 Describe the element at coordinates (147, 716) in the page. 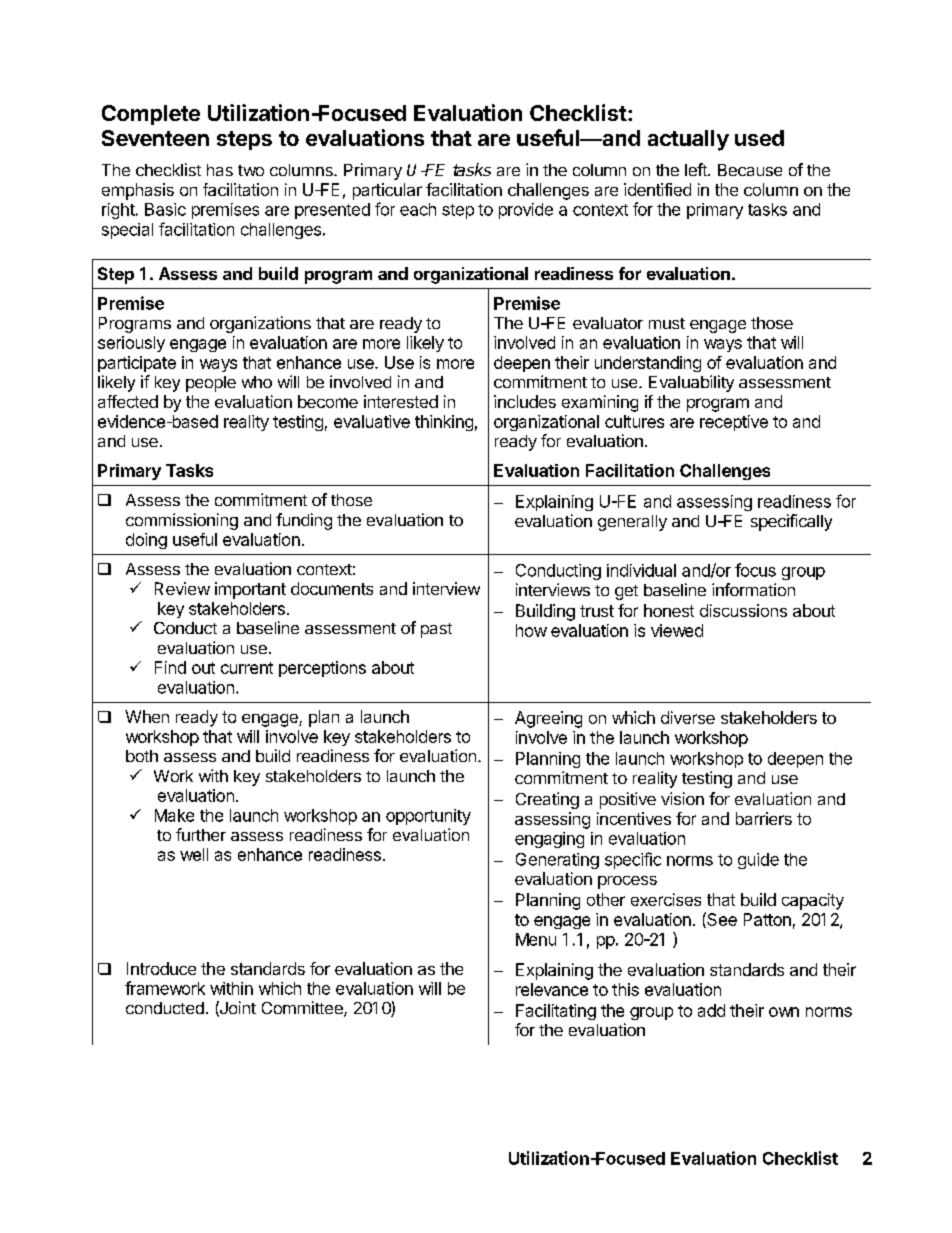

I see `When` at that location.
